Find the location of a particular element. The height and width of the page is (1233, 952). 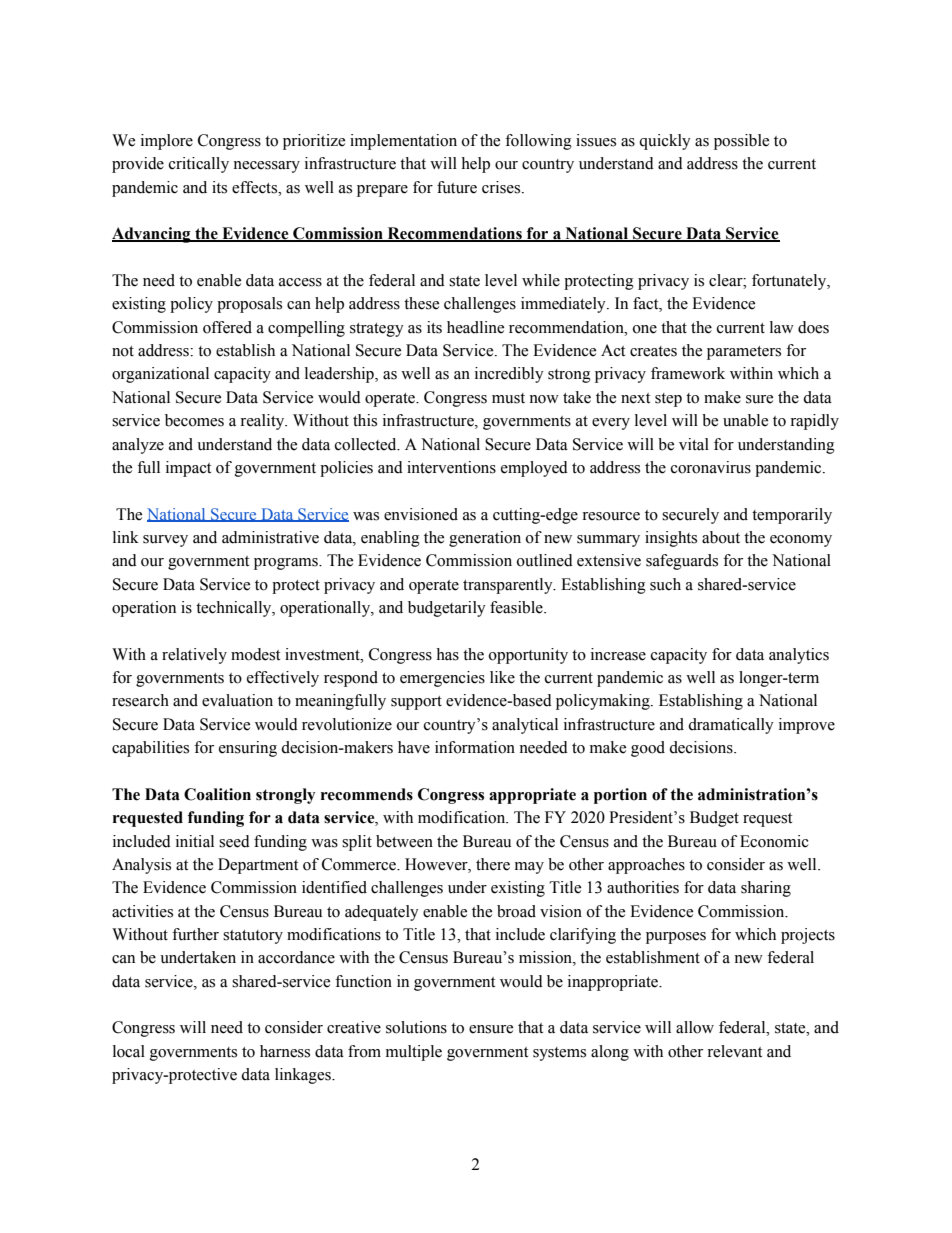

such is located at coordinates (665, 584).
